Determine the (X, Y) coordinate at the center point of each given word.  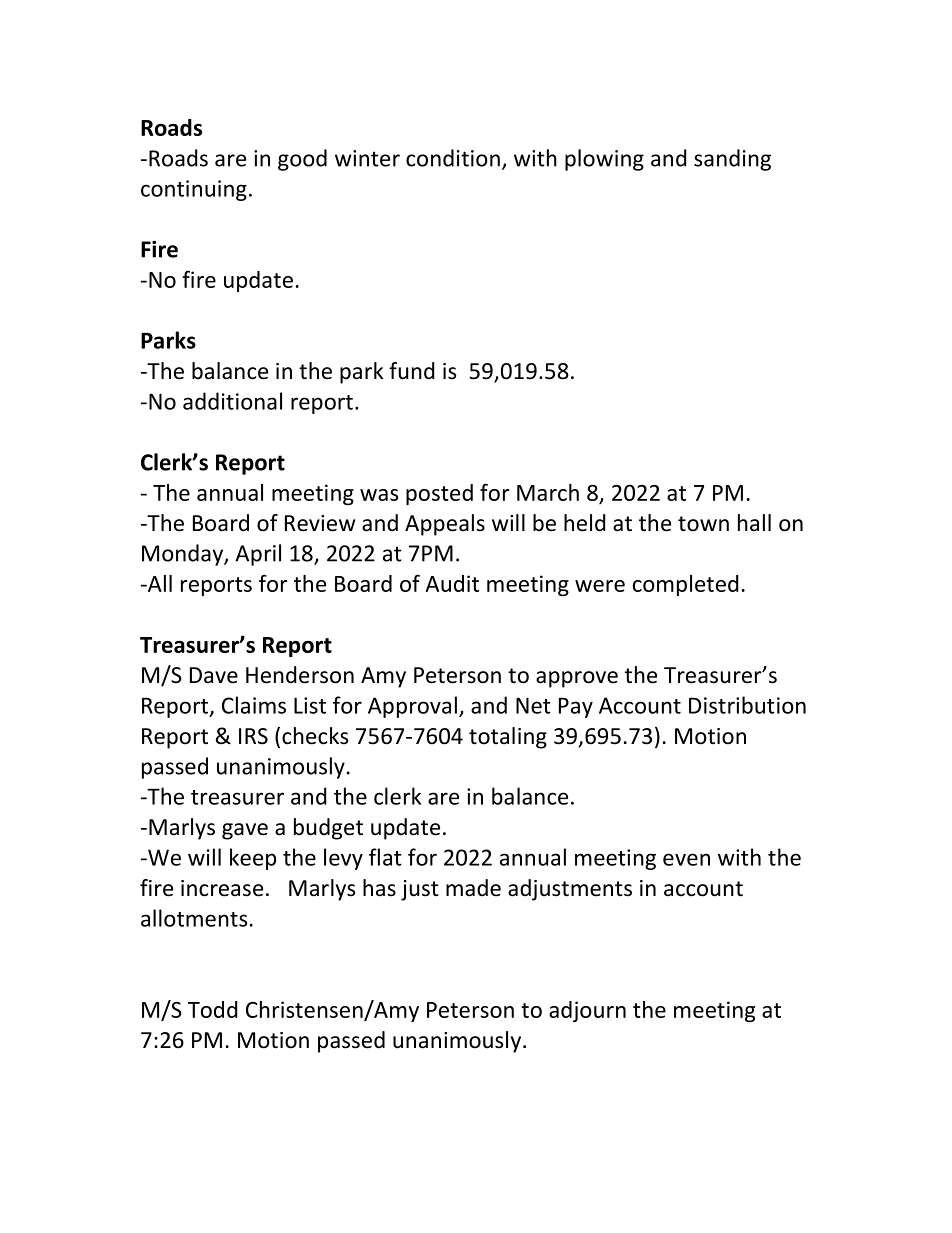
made (473, 888)
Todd (213, 1009)
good (302, 160)
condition (453, 158)
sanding (732, 160)
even (686, 859)
